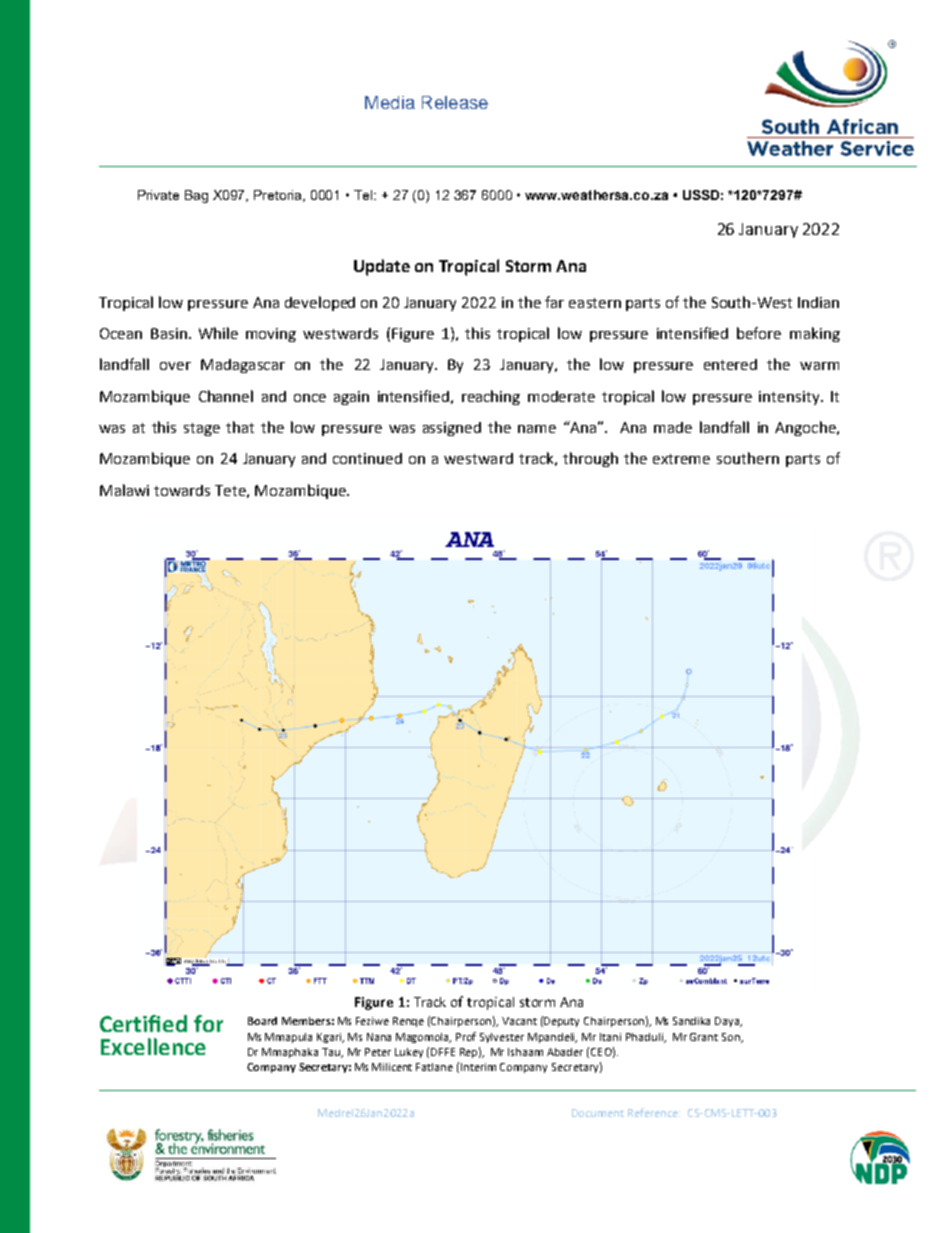  What do you see at coordinates (681, 459) in the document?
I see `extreme` at bounding box center [681, 459].
